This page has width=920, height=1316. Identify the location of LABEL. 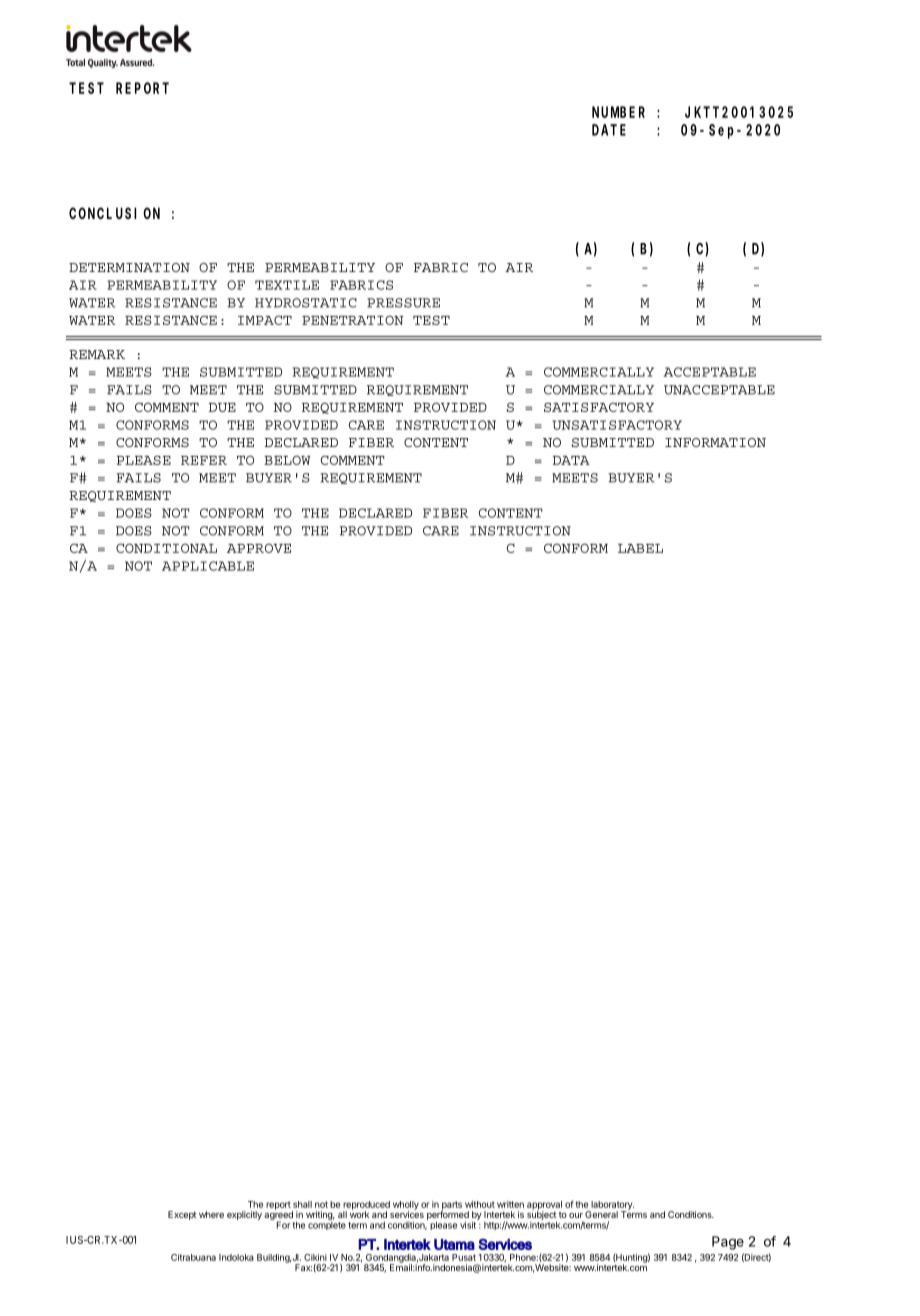
(640, 548).
